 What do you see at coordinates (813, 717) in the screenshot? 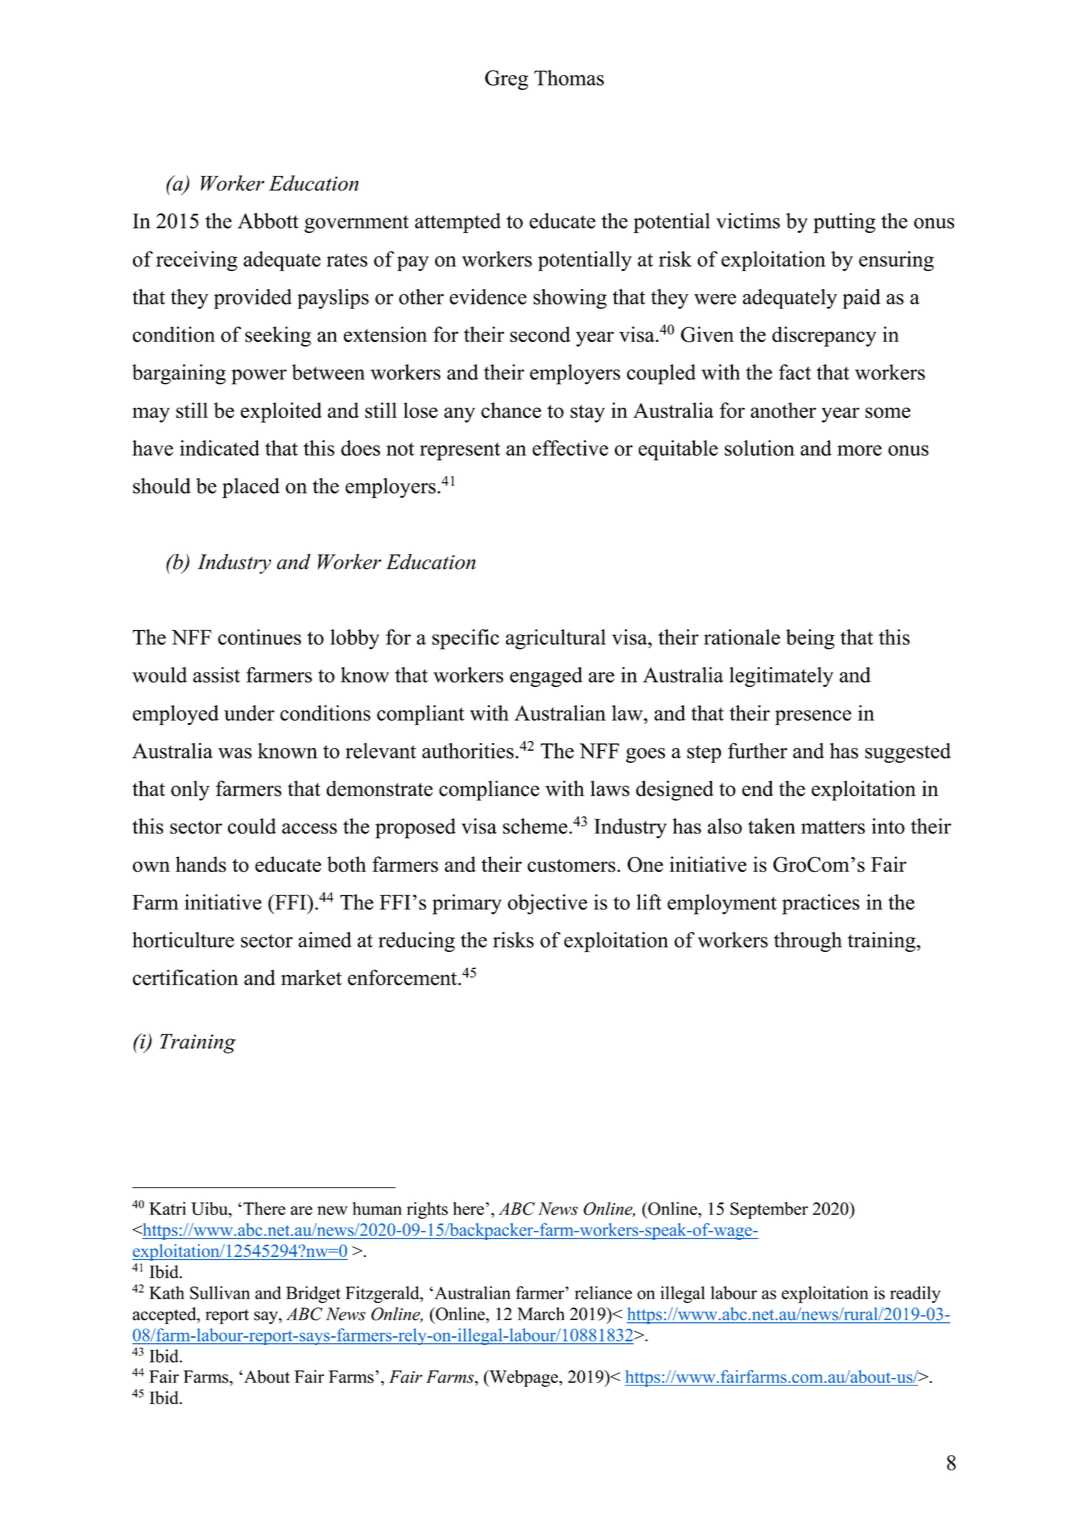
I see `presence` at bounding box center [813, 717].
